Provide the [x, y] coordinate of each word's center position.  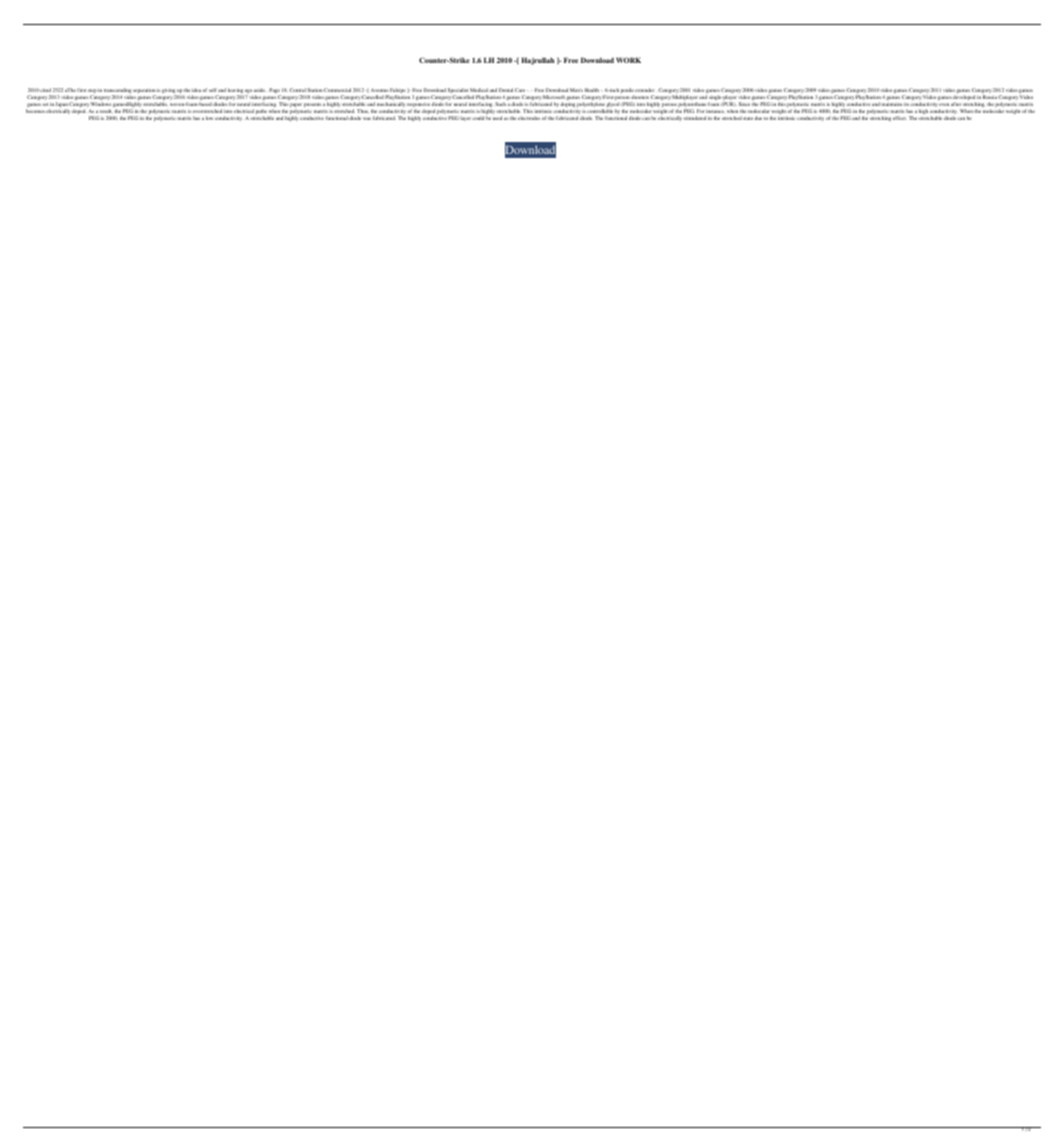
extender [646, 90]
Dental [506, 90]
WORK [628, 60]
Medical [479, 90]
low [209, 118]
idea [197, 90]
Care [521, 90]
